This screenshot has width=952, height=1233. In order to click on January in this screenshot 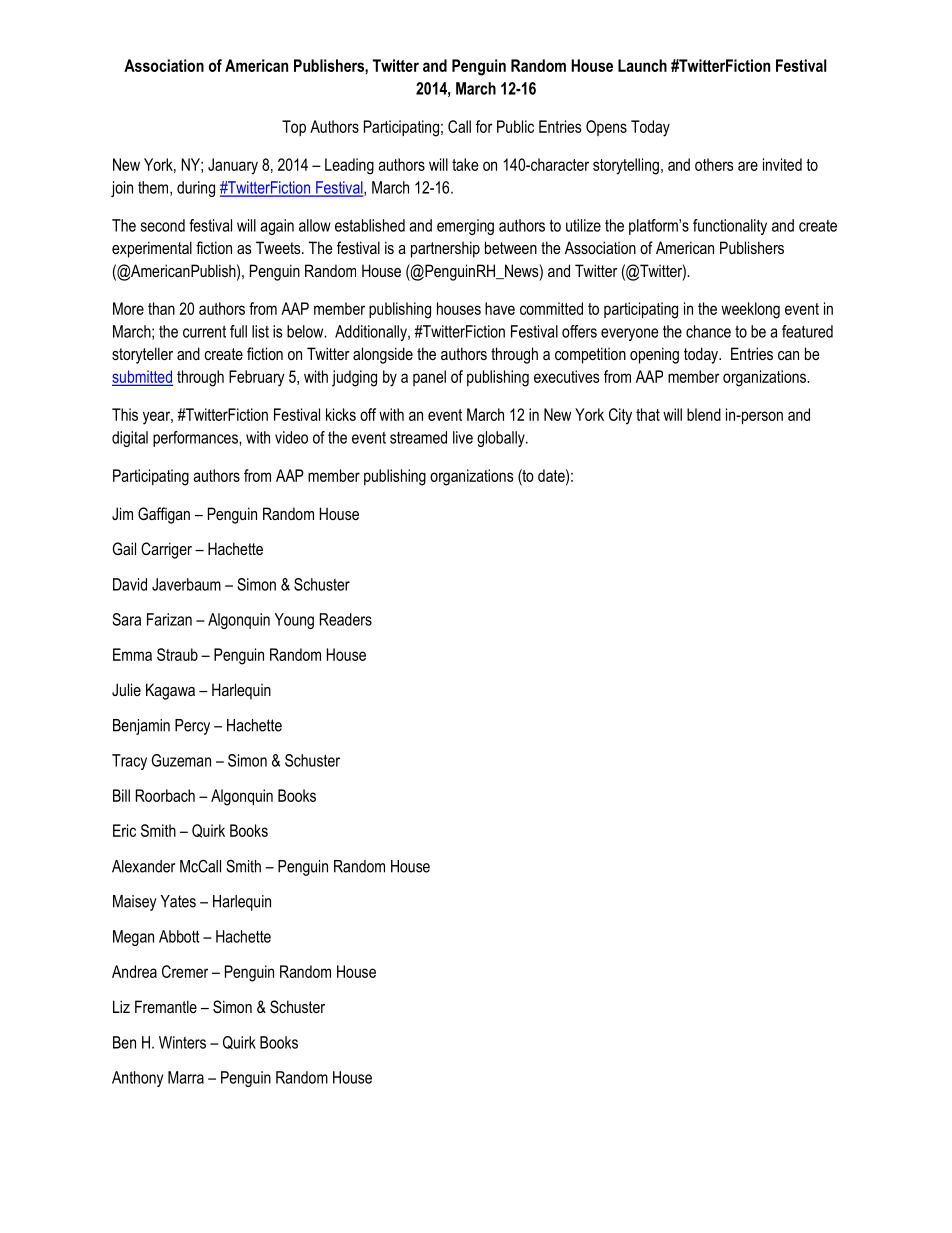, I will do `click(233, 166)`.
